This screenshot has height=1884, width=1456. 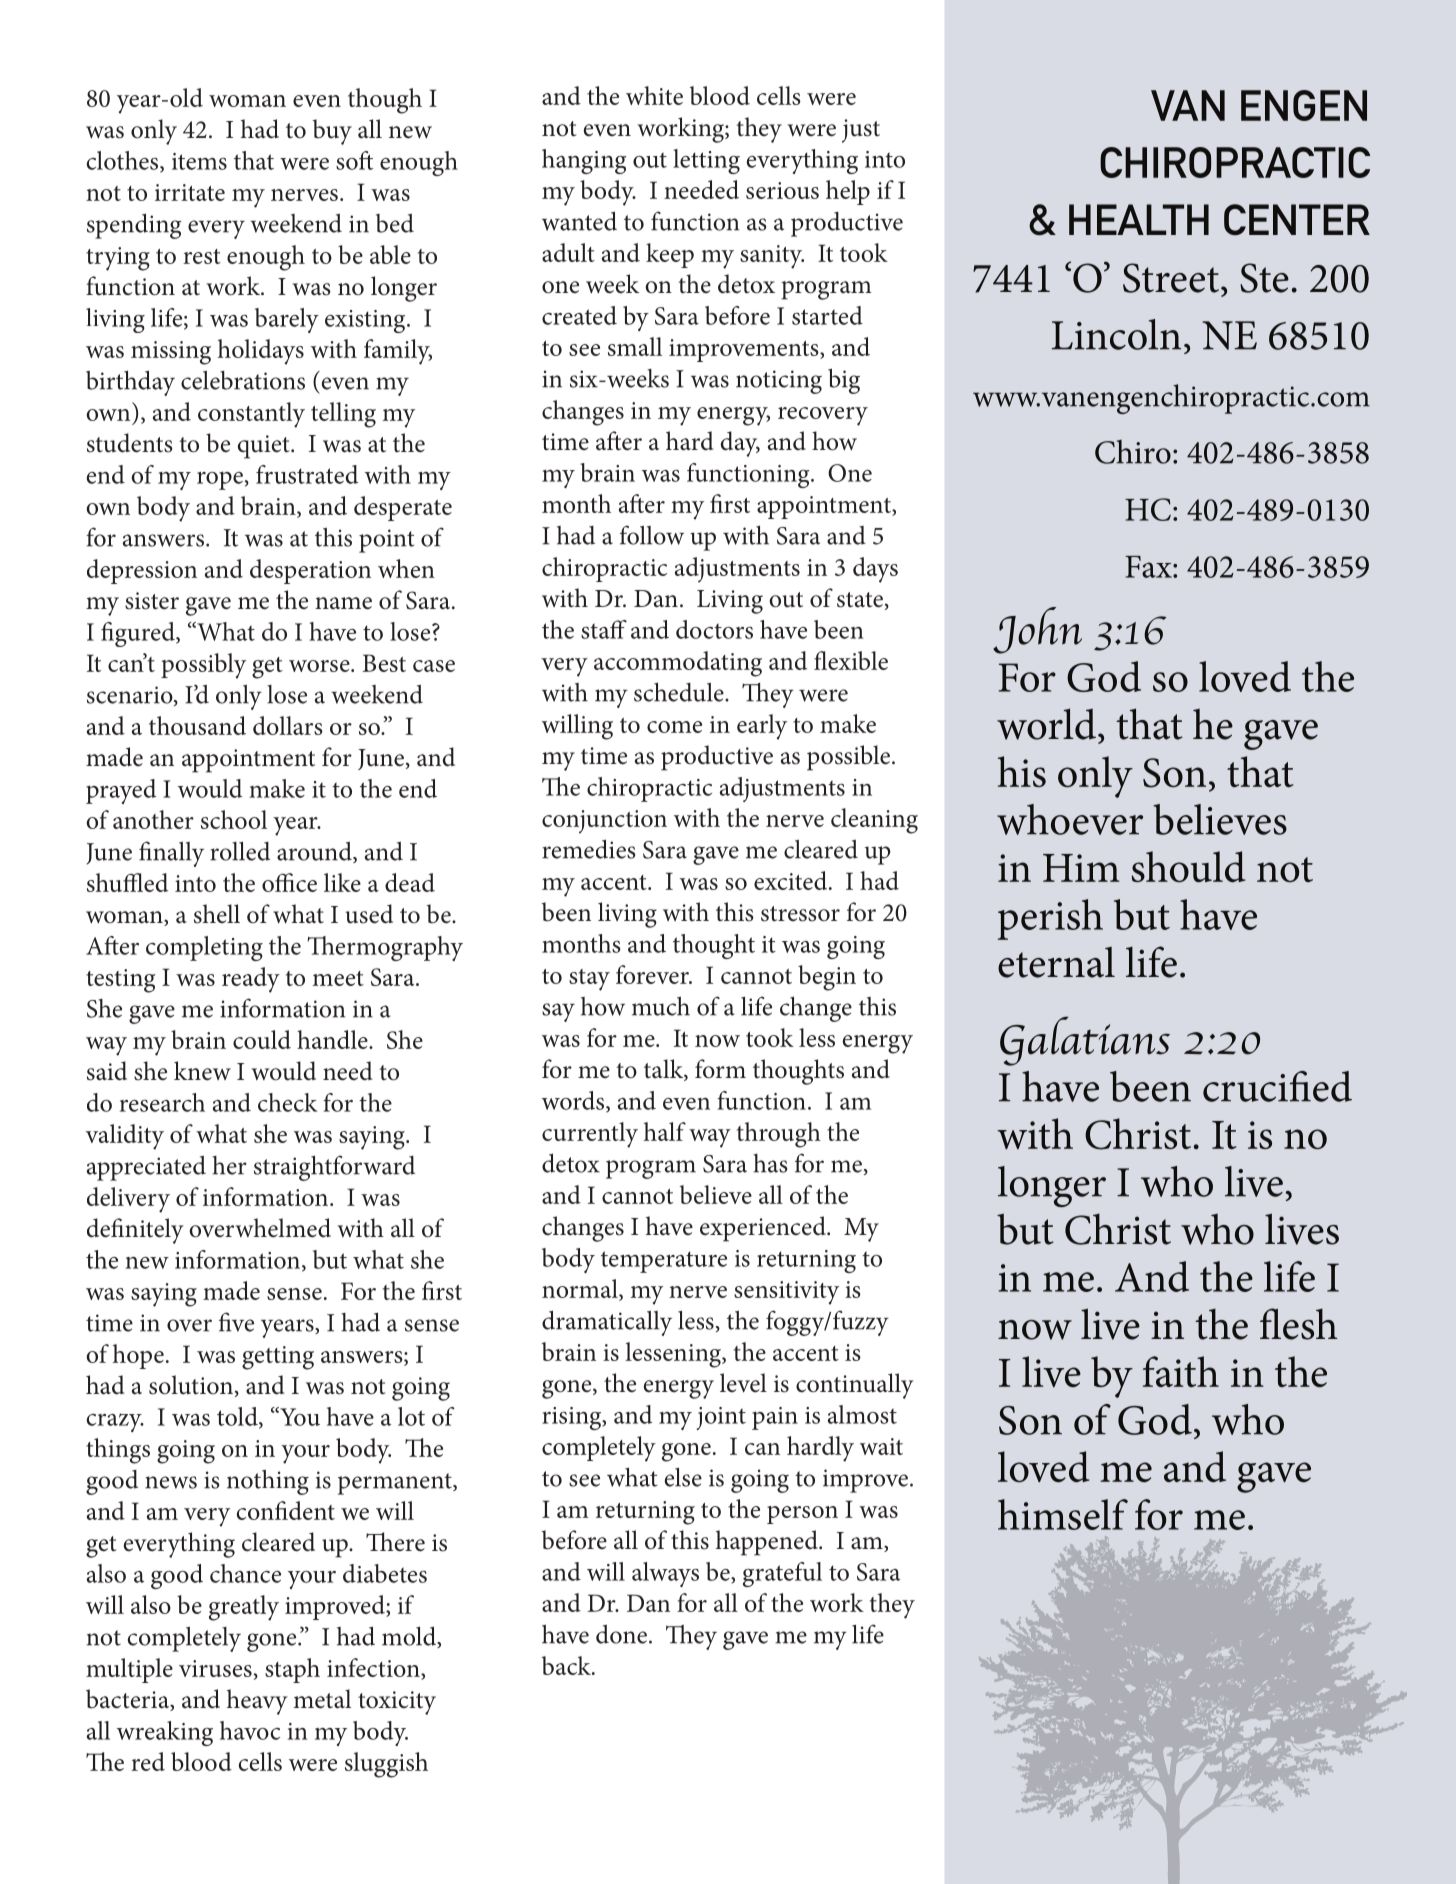 I want to click on shell, so click(x=217, y=914).
